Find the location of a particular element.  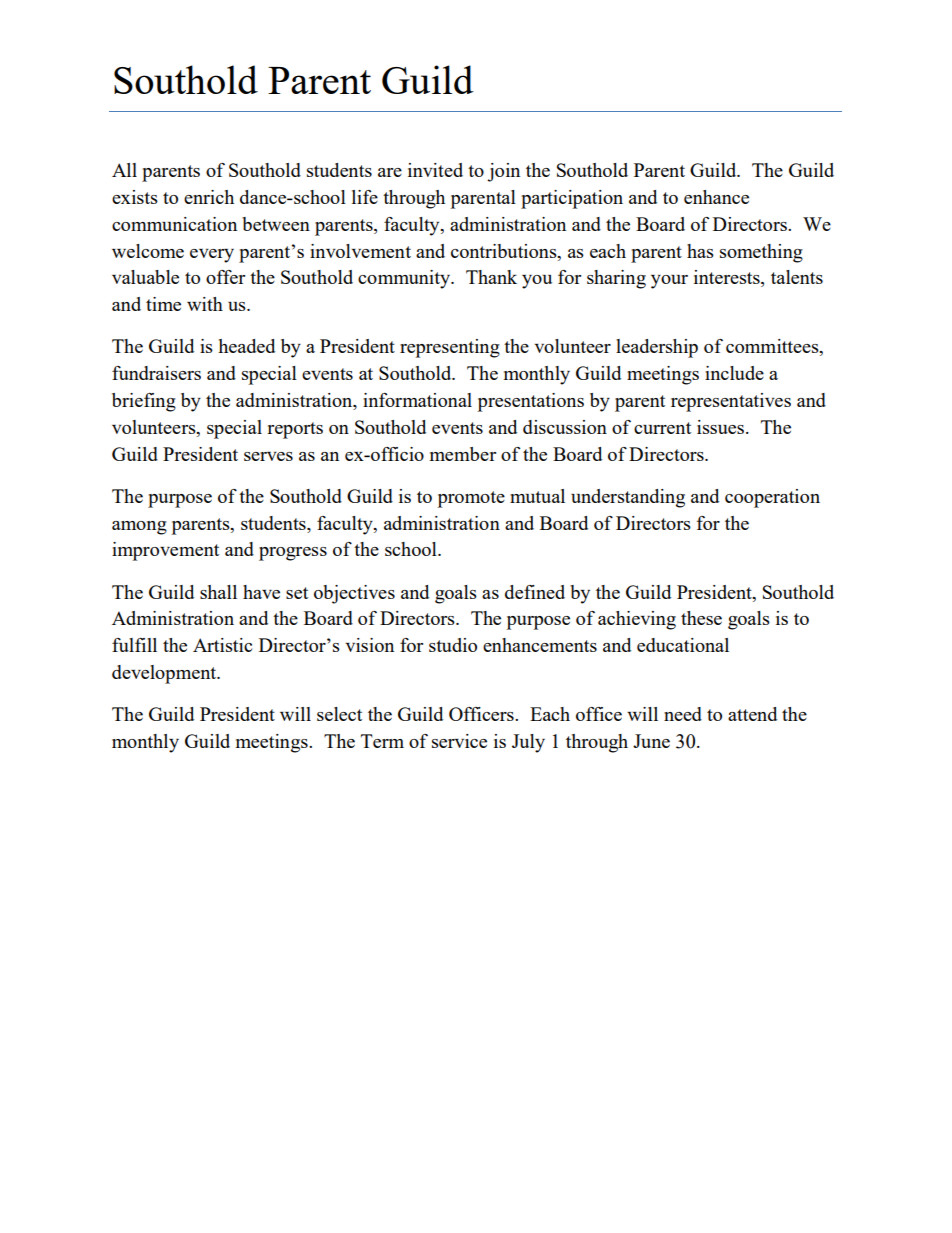

cooperation is located at coordinates (772, 498).
